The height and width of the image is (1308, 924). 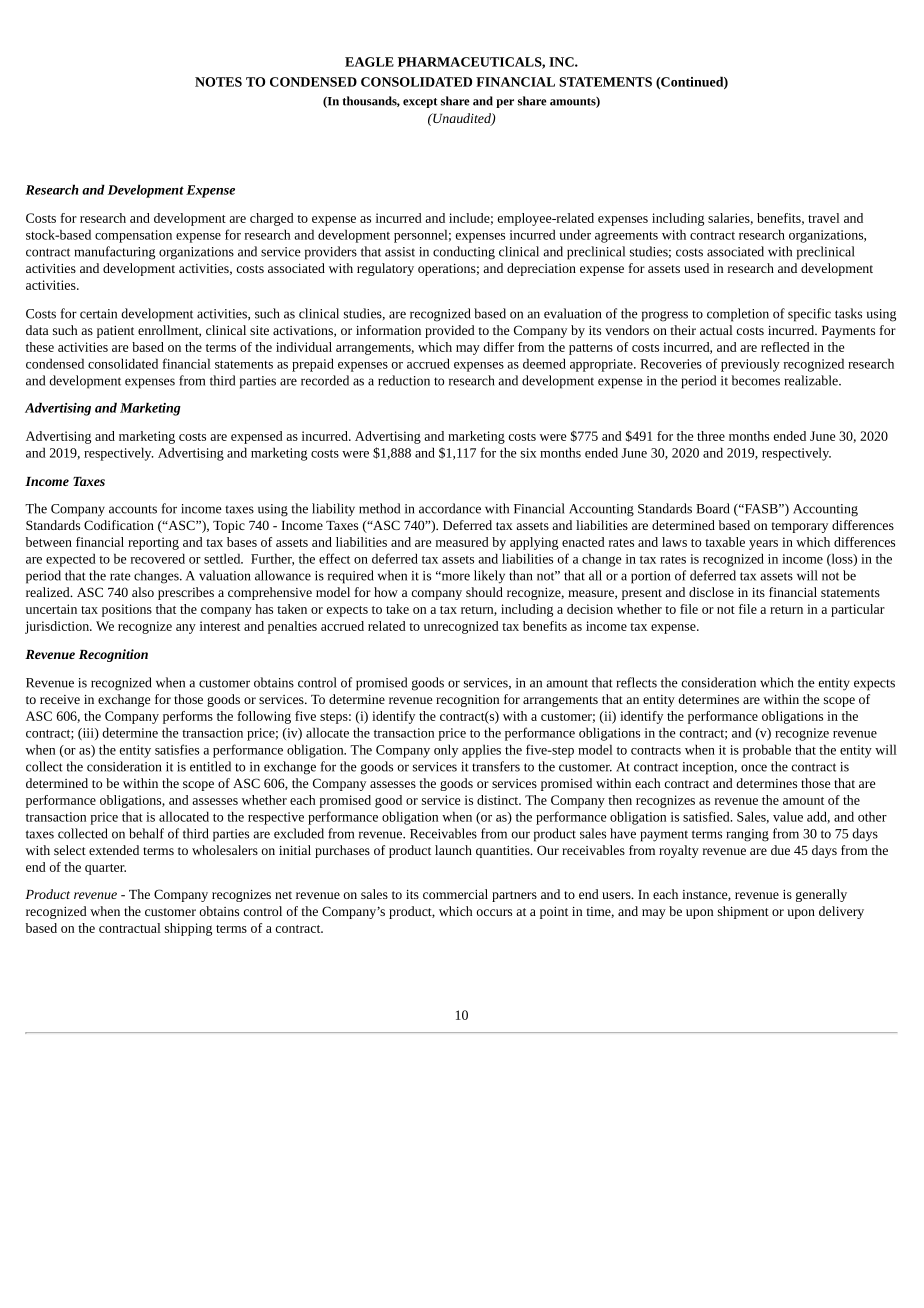 I want to click on patient, so click(x=115, y=332).
